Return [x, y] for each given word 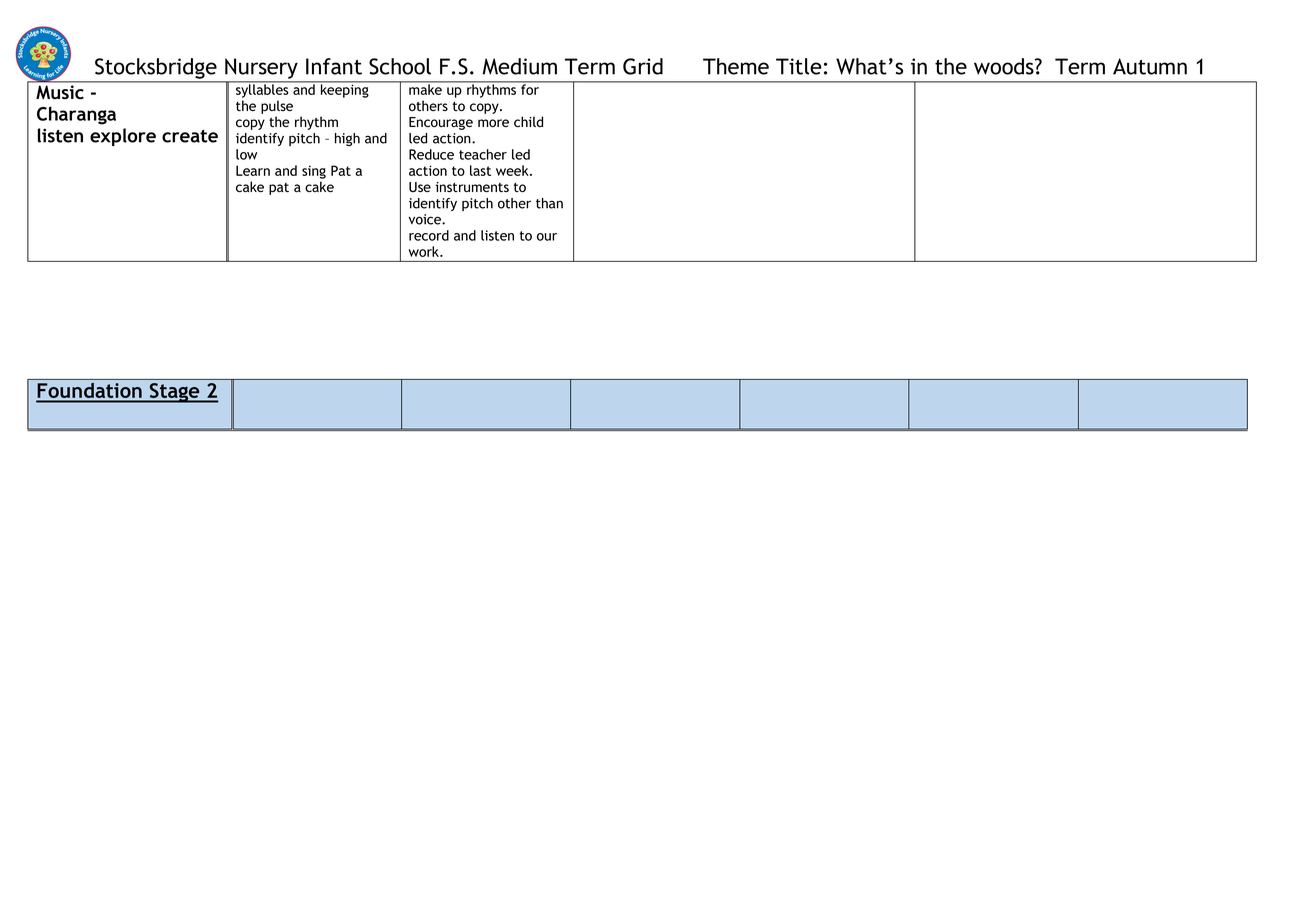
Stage [175, 393]
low [246, 154]
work [425, 251]
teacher [483, 154]
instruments [472, 187]
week [513, 170]
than [549, 203]
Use [420, 187]
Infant [334, 66]
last [480, 170]
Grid [643, 66]
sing [314, 172]
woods [1005, 66]
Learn [253, 170]
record [429, 235]
